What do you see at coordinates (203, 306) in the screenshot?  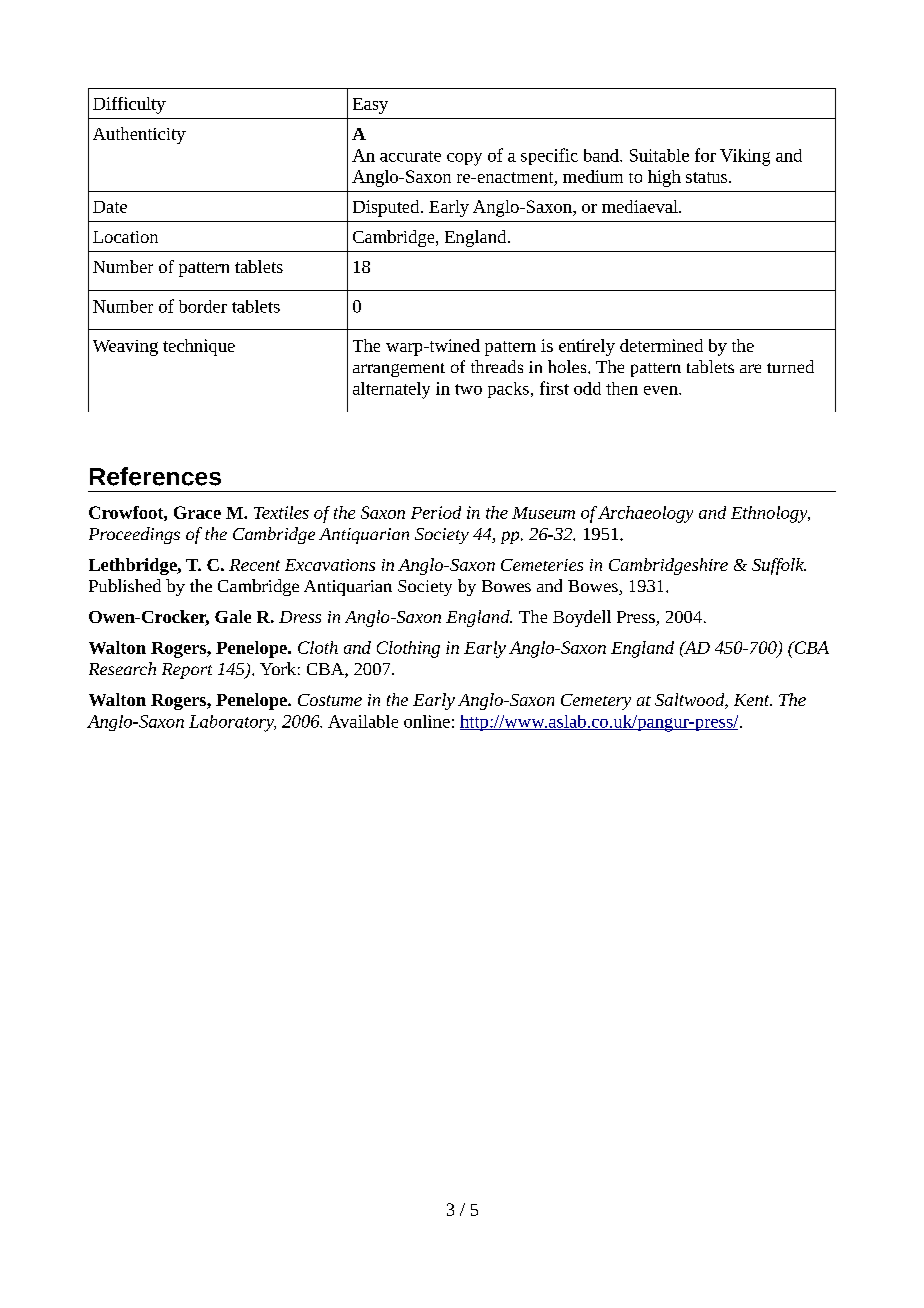 I see `border` at bounding box center [203, 306].
